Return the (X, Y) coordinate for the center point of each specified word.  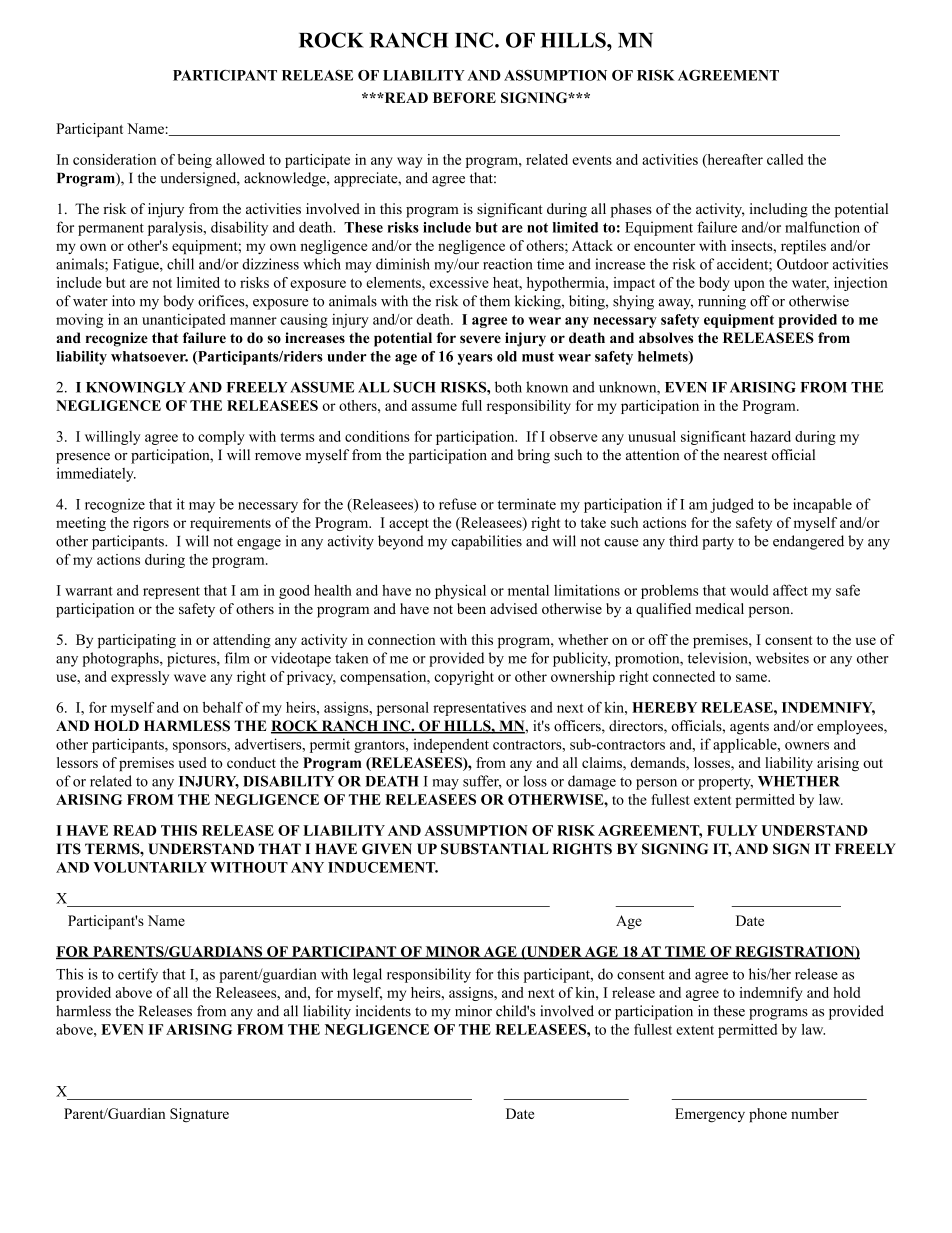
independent (451, 745)
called (785, 159)
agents (749, 728)
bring (534, 456)
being (194, 161)
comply (221, 438)
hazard (770, 436)
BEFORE (464, 97)
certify (138, 975)
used (193, 762)
